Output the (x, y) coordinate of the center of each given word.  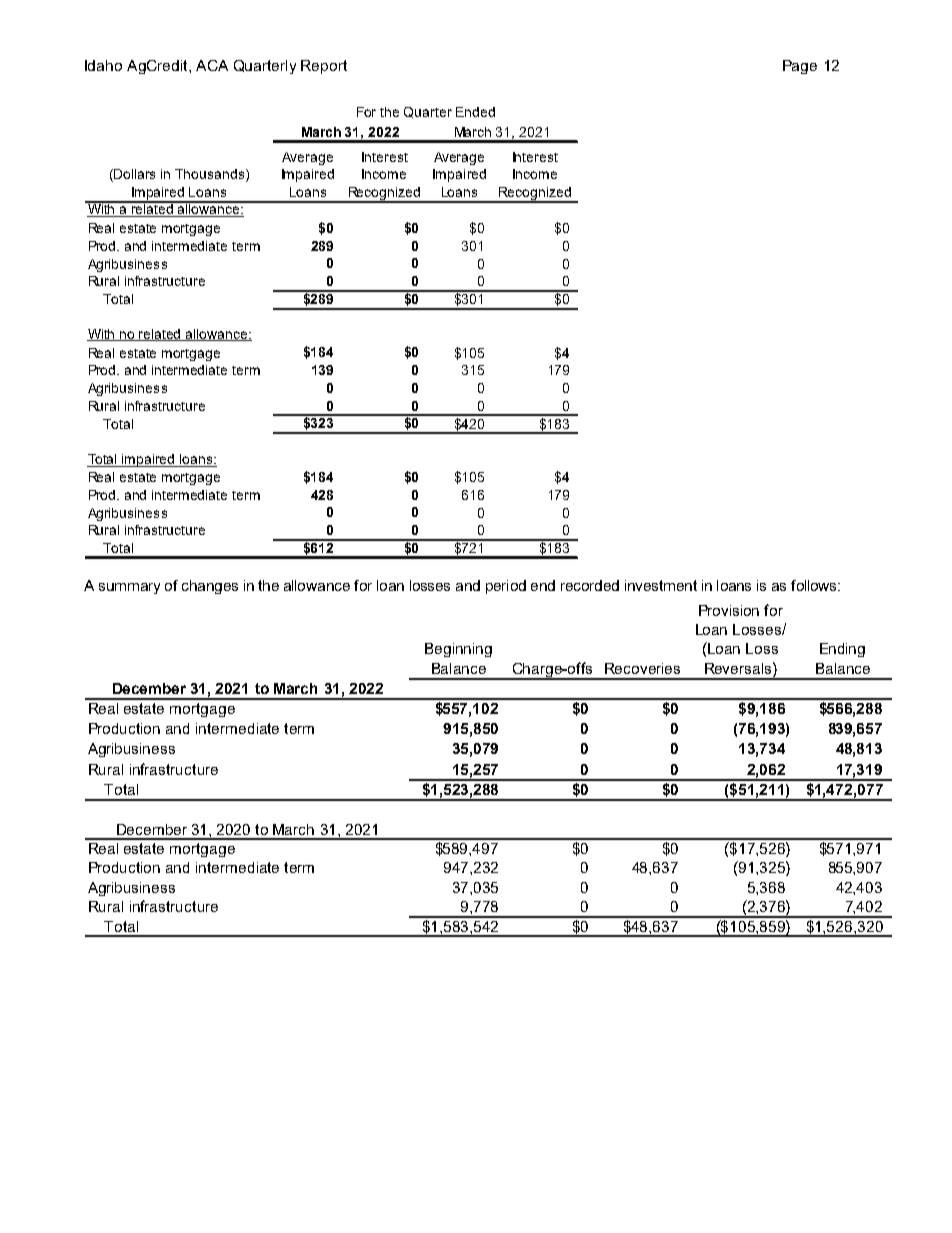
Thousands (211, 175)
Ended (475, 112)
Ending (842, 650)
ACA (212, 65)
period (506, 587)
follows (815, 585)
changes (210, 587)
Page (800, 67)
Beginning (458, 650)
